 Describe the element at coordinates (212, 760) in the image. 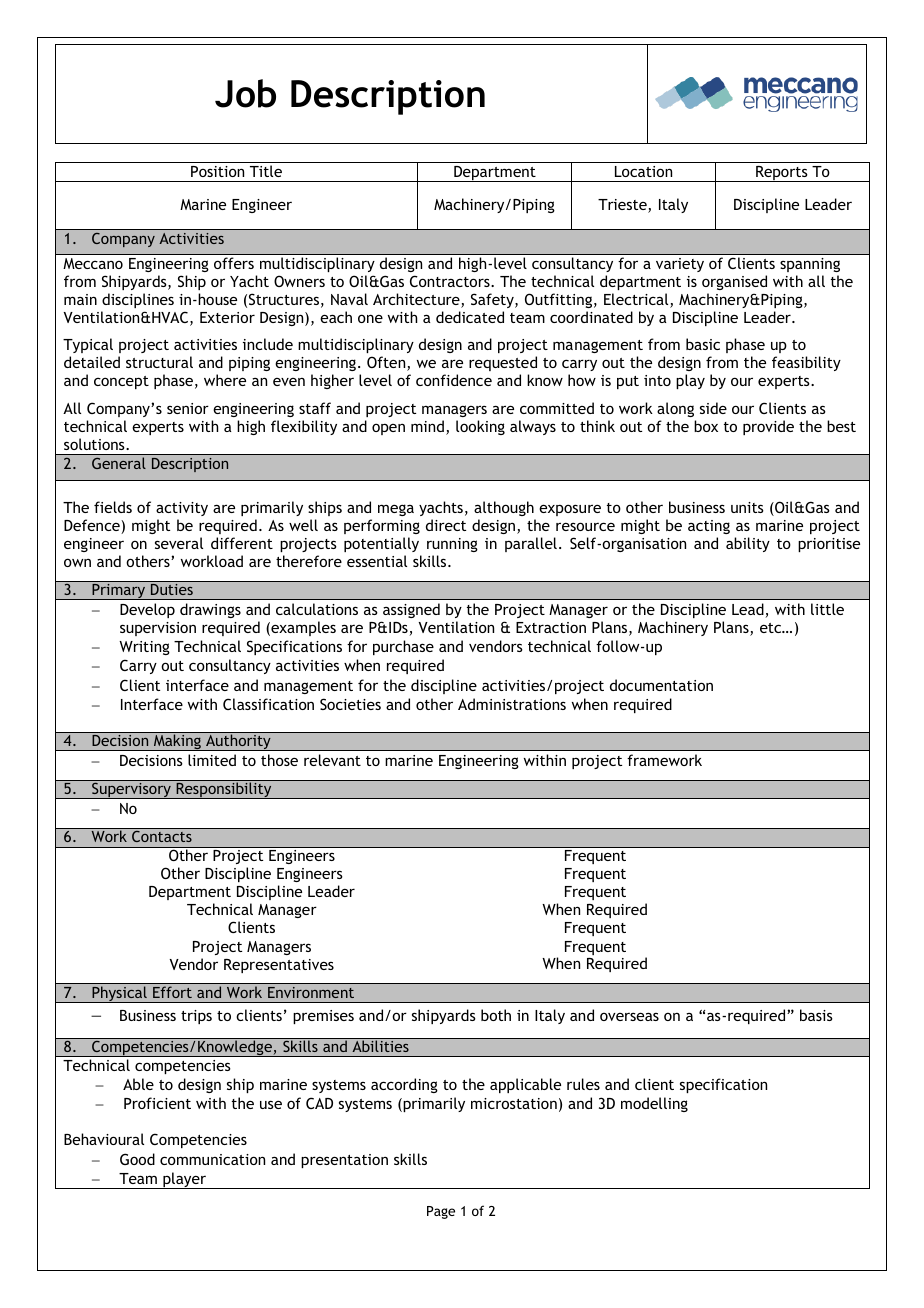

I see `limited` at that location.
